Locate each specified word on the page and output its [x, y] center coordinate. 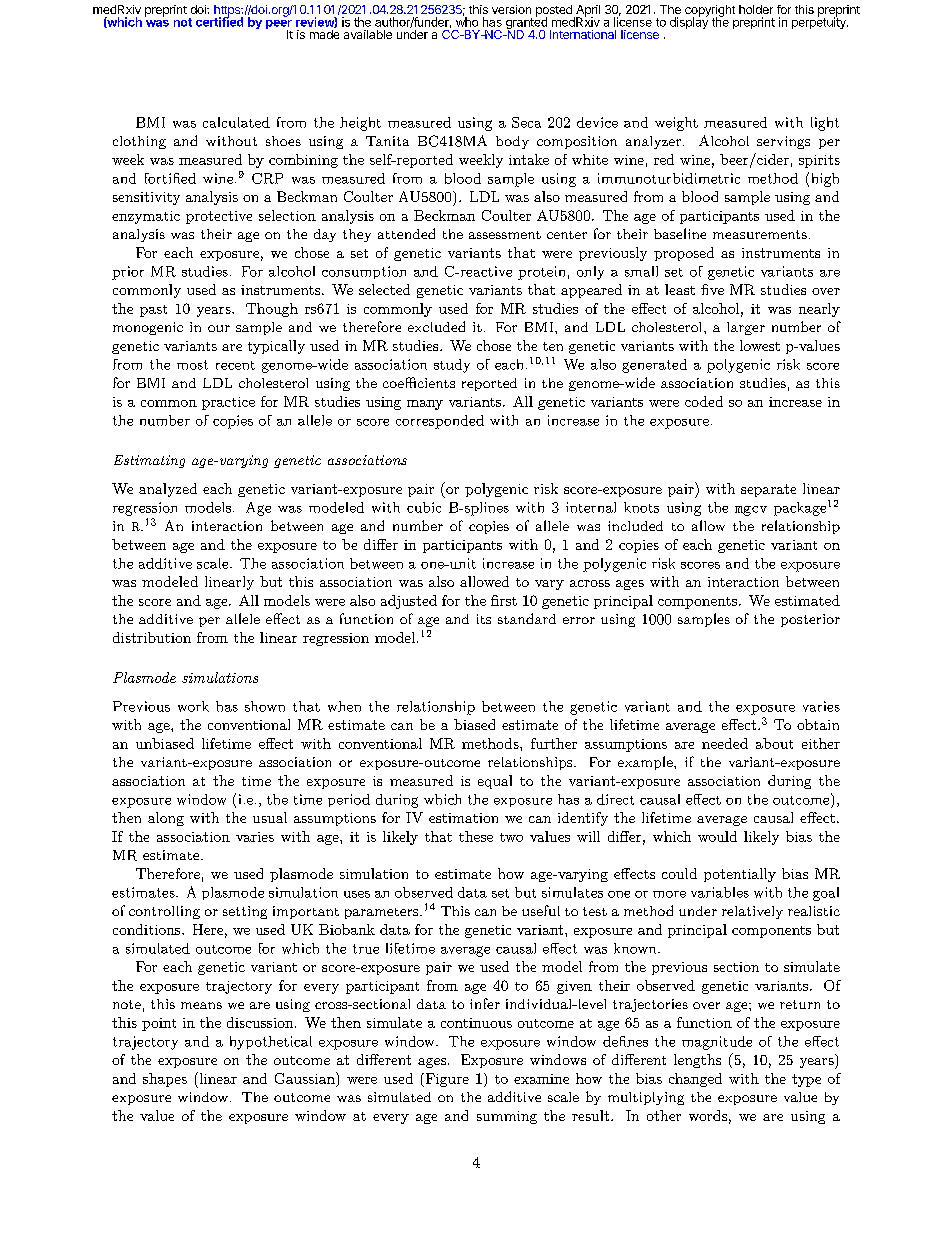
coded [704, 401]
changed [695, 1080]
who [467, 21]
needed [725, 743]
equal [495, 782]
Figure [446, 1080]
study [452, 366]
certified [219, 21]
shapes [165, 1080]
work [193, 706]
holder [756, 9]
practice [228, 403]
